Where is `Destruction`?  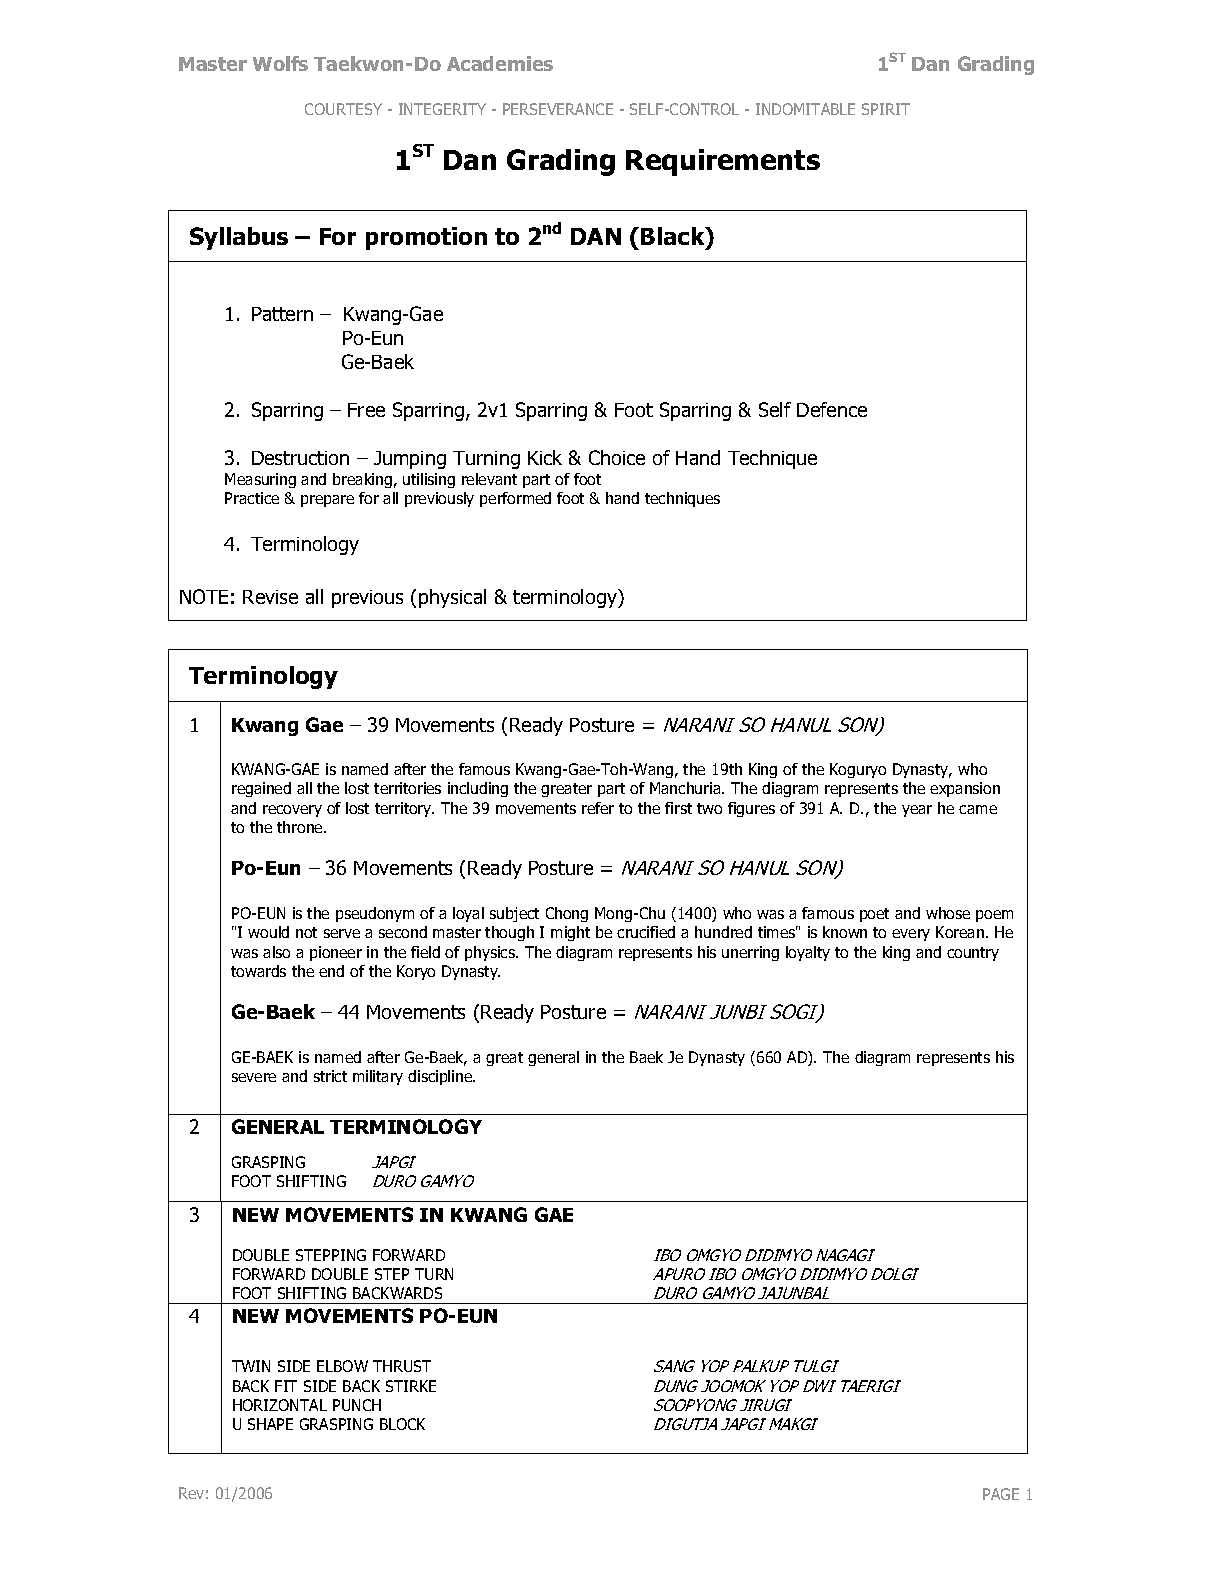 Destruction is located at coordinates (300, 458).
